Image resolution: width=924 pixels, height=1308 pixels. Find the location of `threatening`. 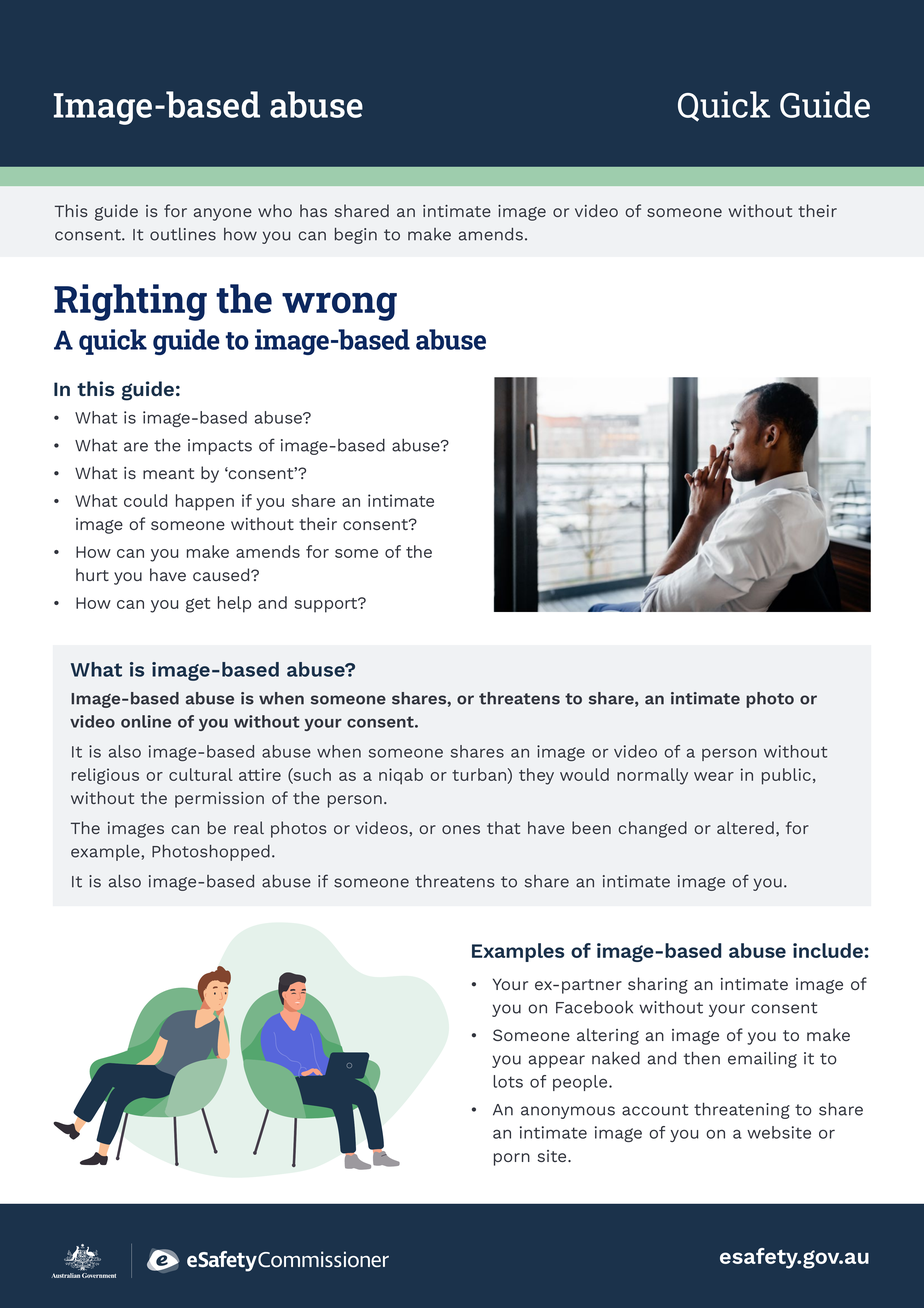

threatening is located at coordinates (742, 1110).
